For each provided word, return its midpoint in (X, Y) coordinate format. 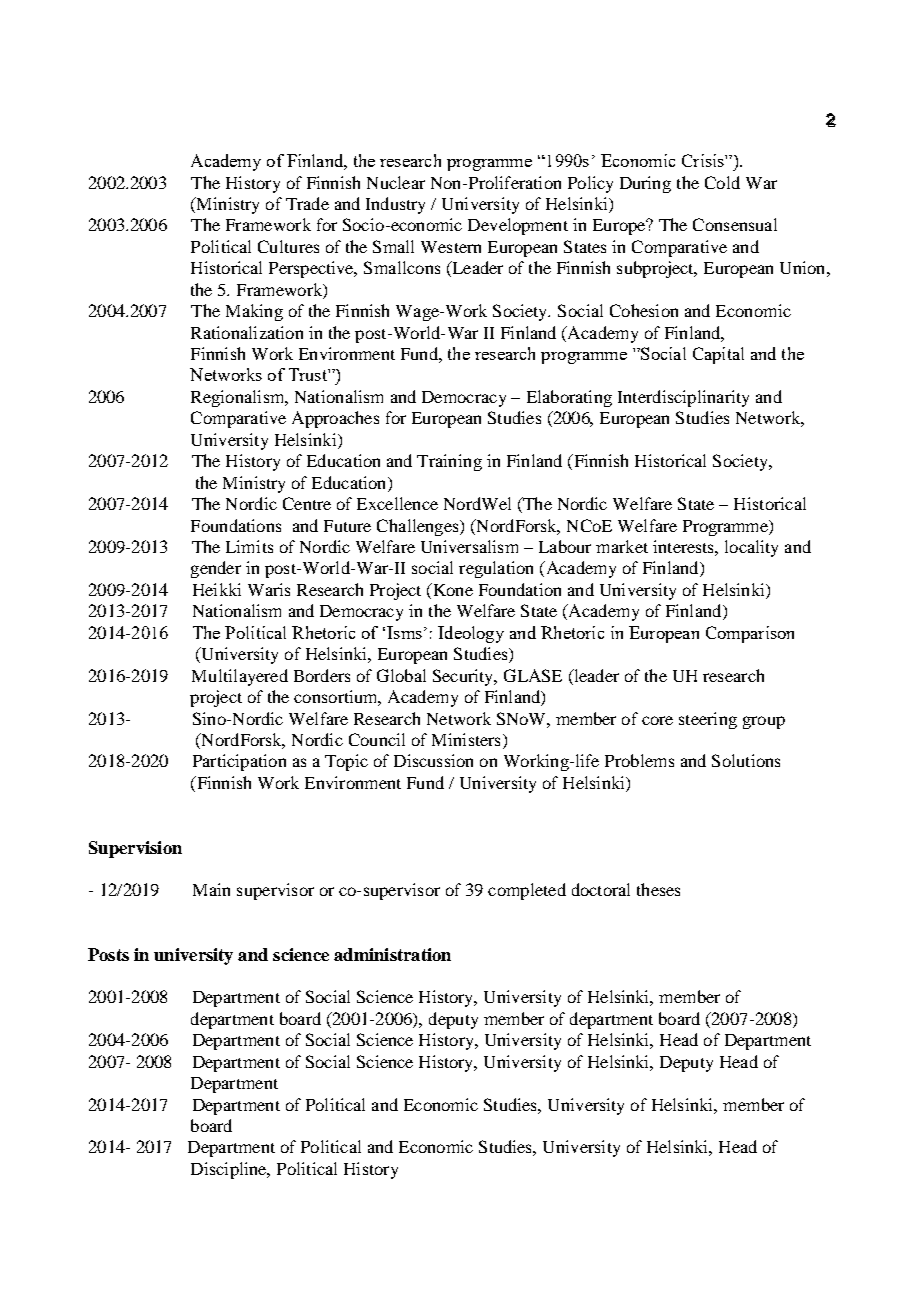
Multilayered (240, 677)
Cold (722, 182)
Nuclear (396, 182)
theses (658, 889)
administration (392, 954)
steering (708, 720)
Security (464, 677)
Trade (307, 203)
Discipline (230, 1170)
